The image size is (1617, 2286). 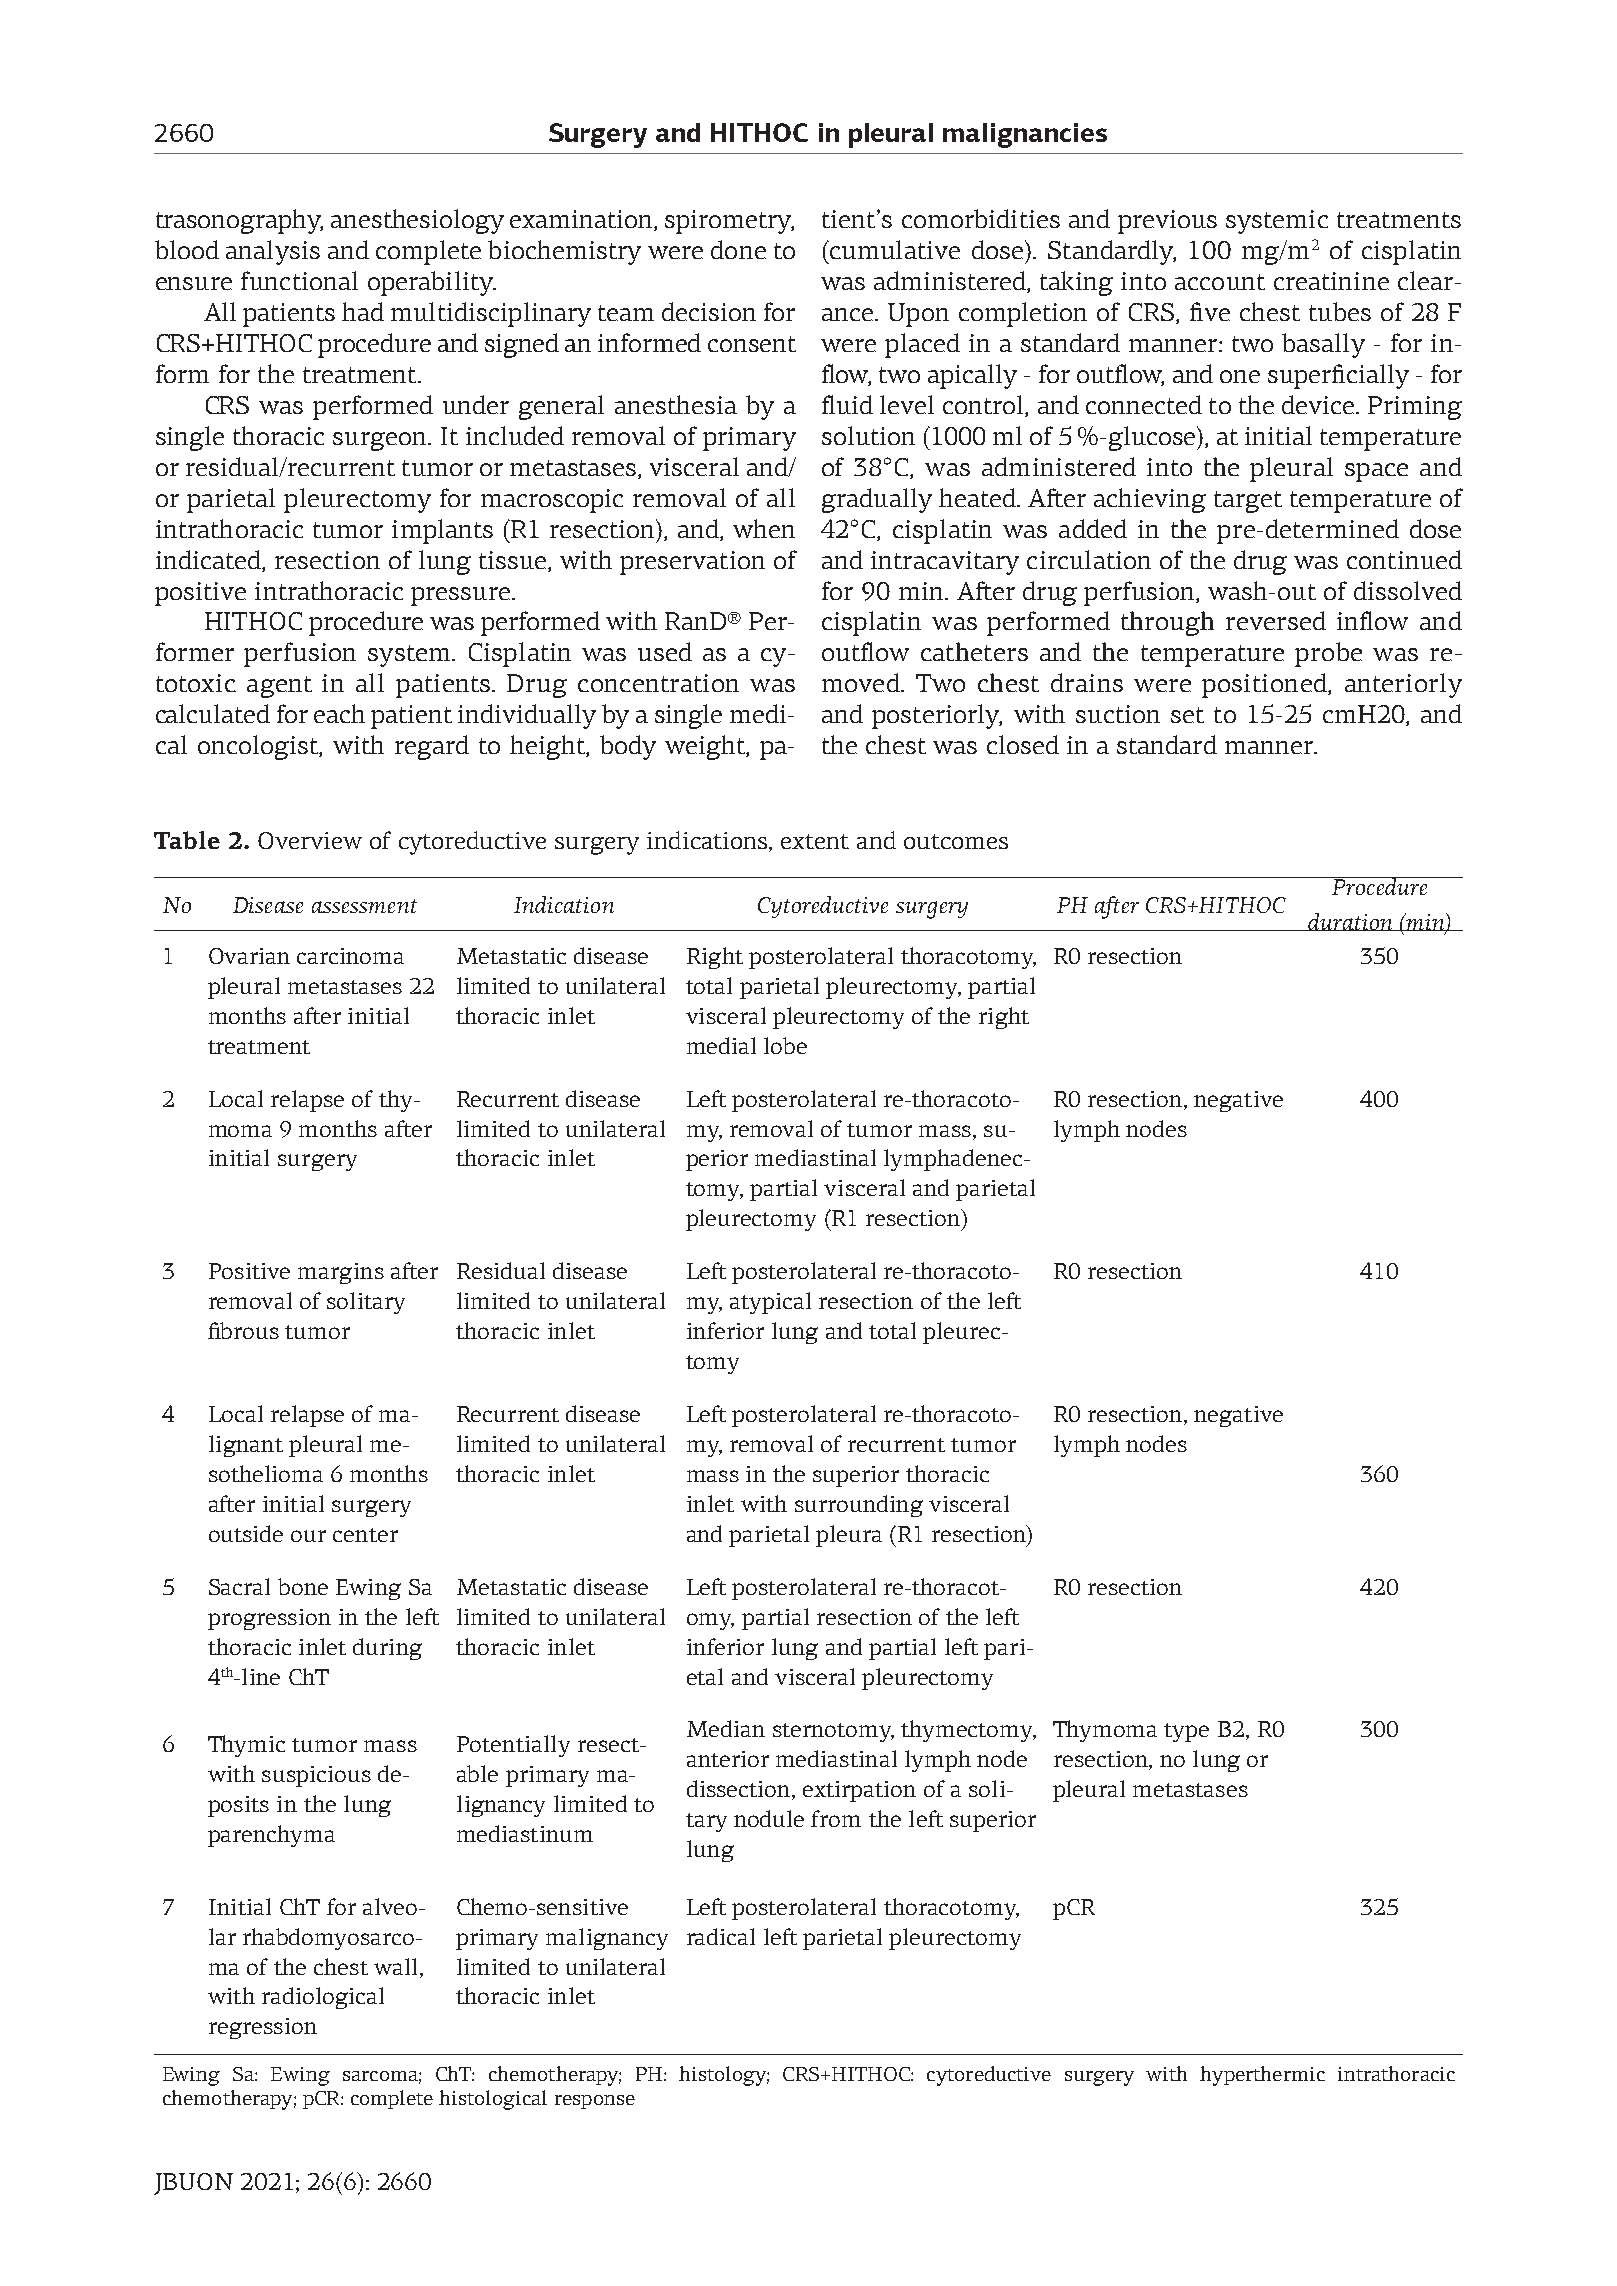 What do you see at coordinates (1167, 222) in the screenshot?
I see `previous` at bounding box center [1167, 222].
